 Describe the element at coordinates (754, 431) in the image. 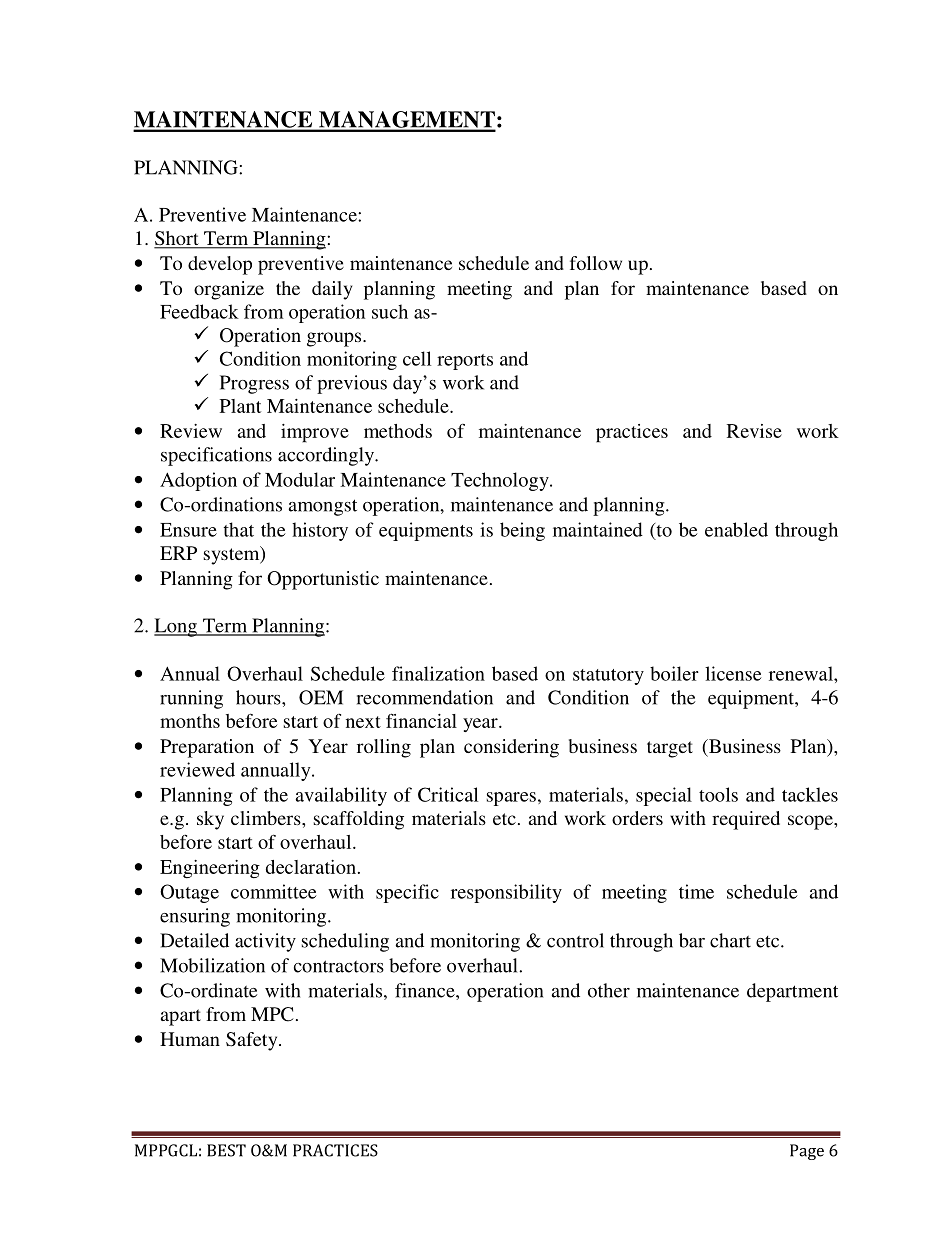

I see `Revise` at that location.
